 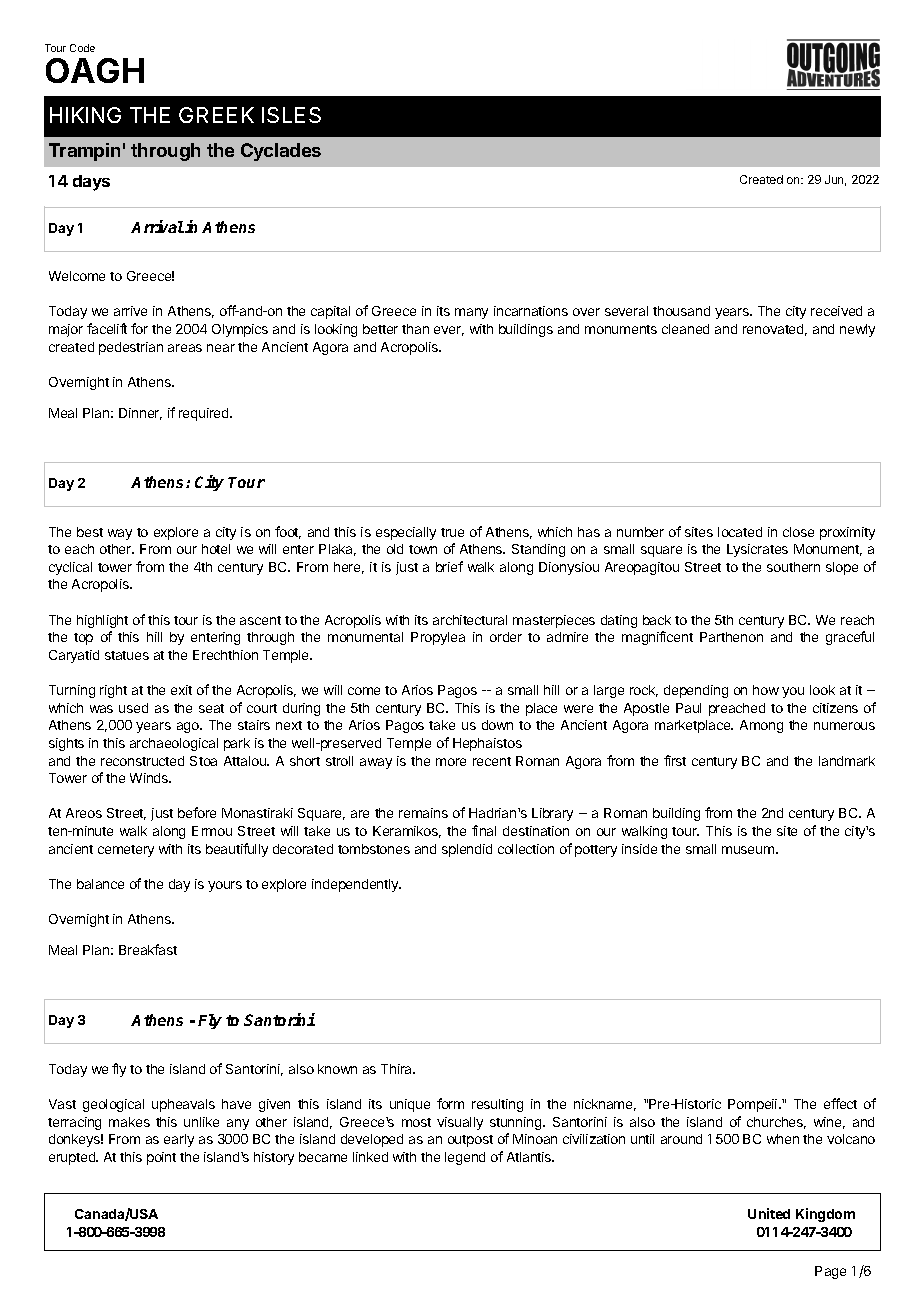 I want to click on legend, so click(x=465, y=1158).
